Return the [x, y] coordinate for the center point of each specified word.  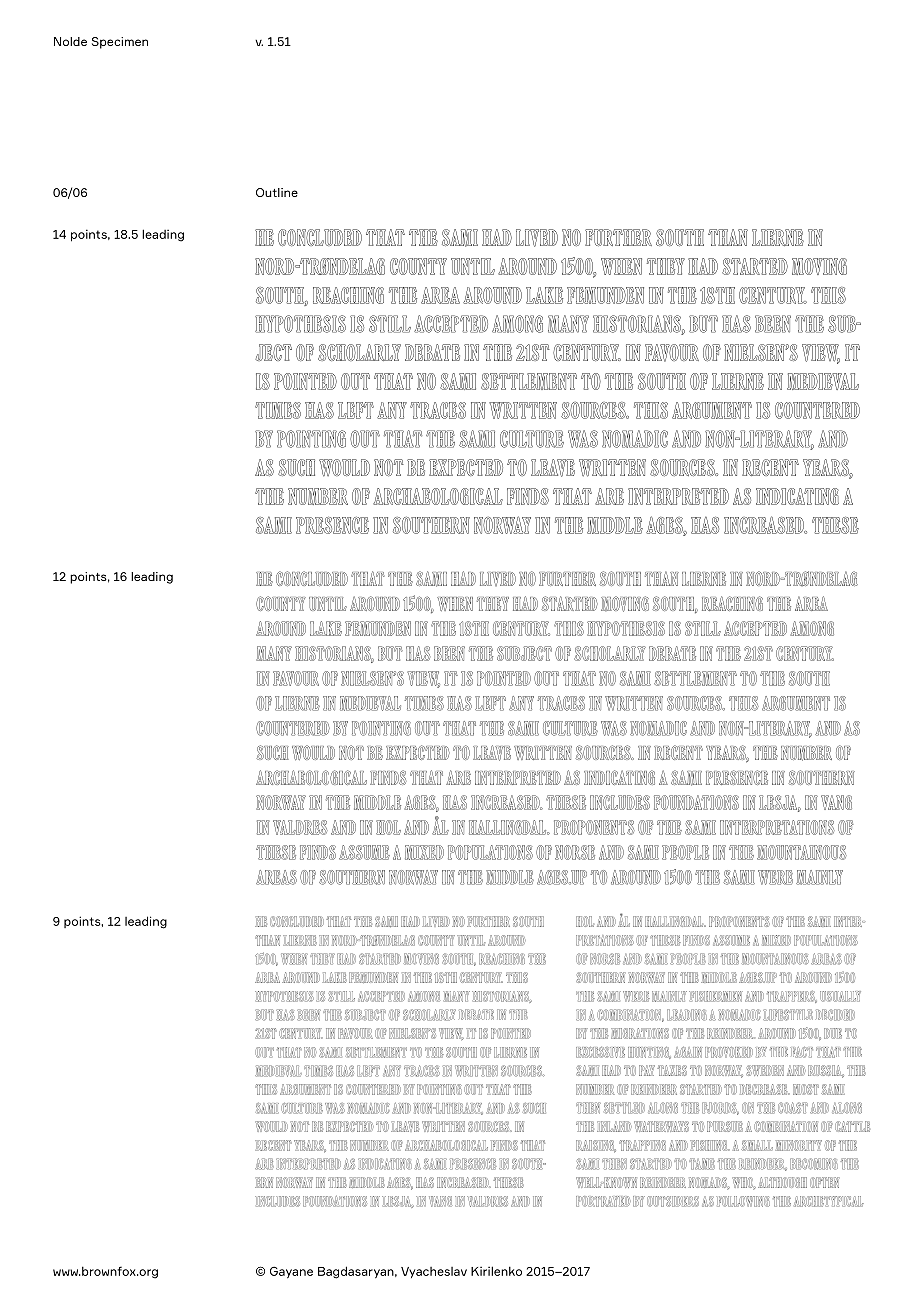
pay [647, 1070]
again [688, 1052]
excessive [600, 1052]
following [743, 1201]
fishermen [716, 996]
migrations [640, 1033]
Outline [277, 192]
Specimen [120, 43]
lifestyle [788, 1015]
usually [840, 996]
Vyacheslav [434, 1272]
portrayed [603, 1201]
